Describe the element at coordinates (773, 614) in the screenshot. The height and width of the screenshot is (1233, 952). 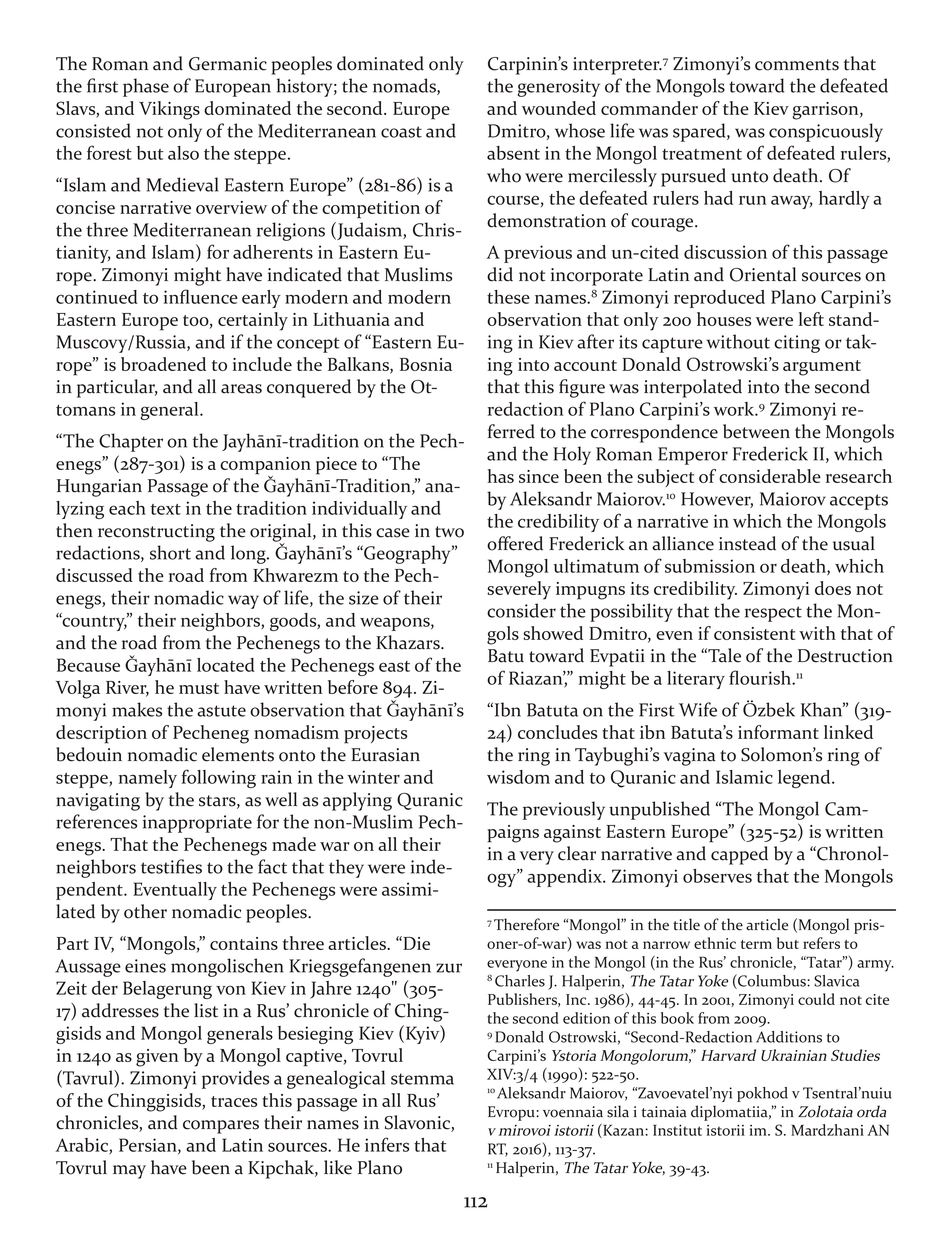
I see `respect` at that location.
